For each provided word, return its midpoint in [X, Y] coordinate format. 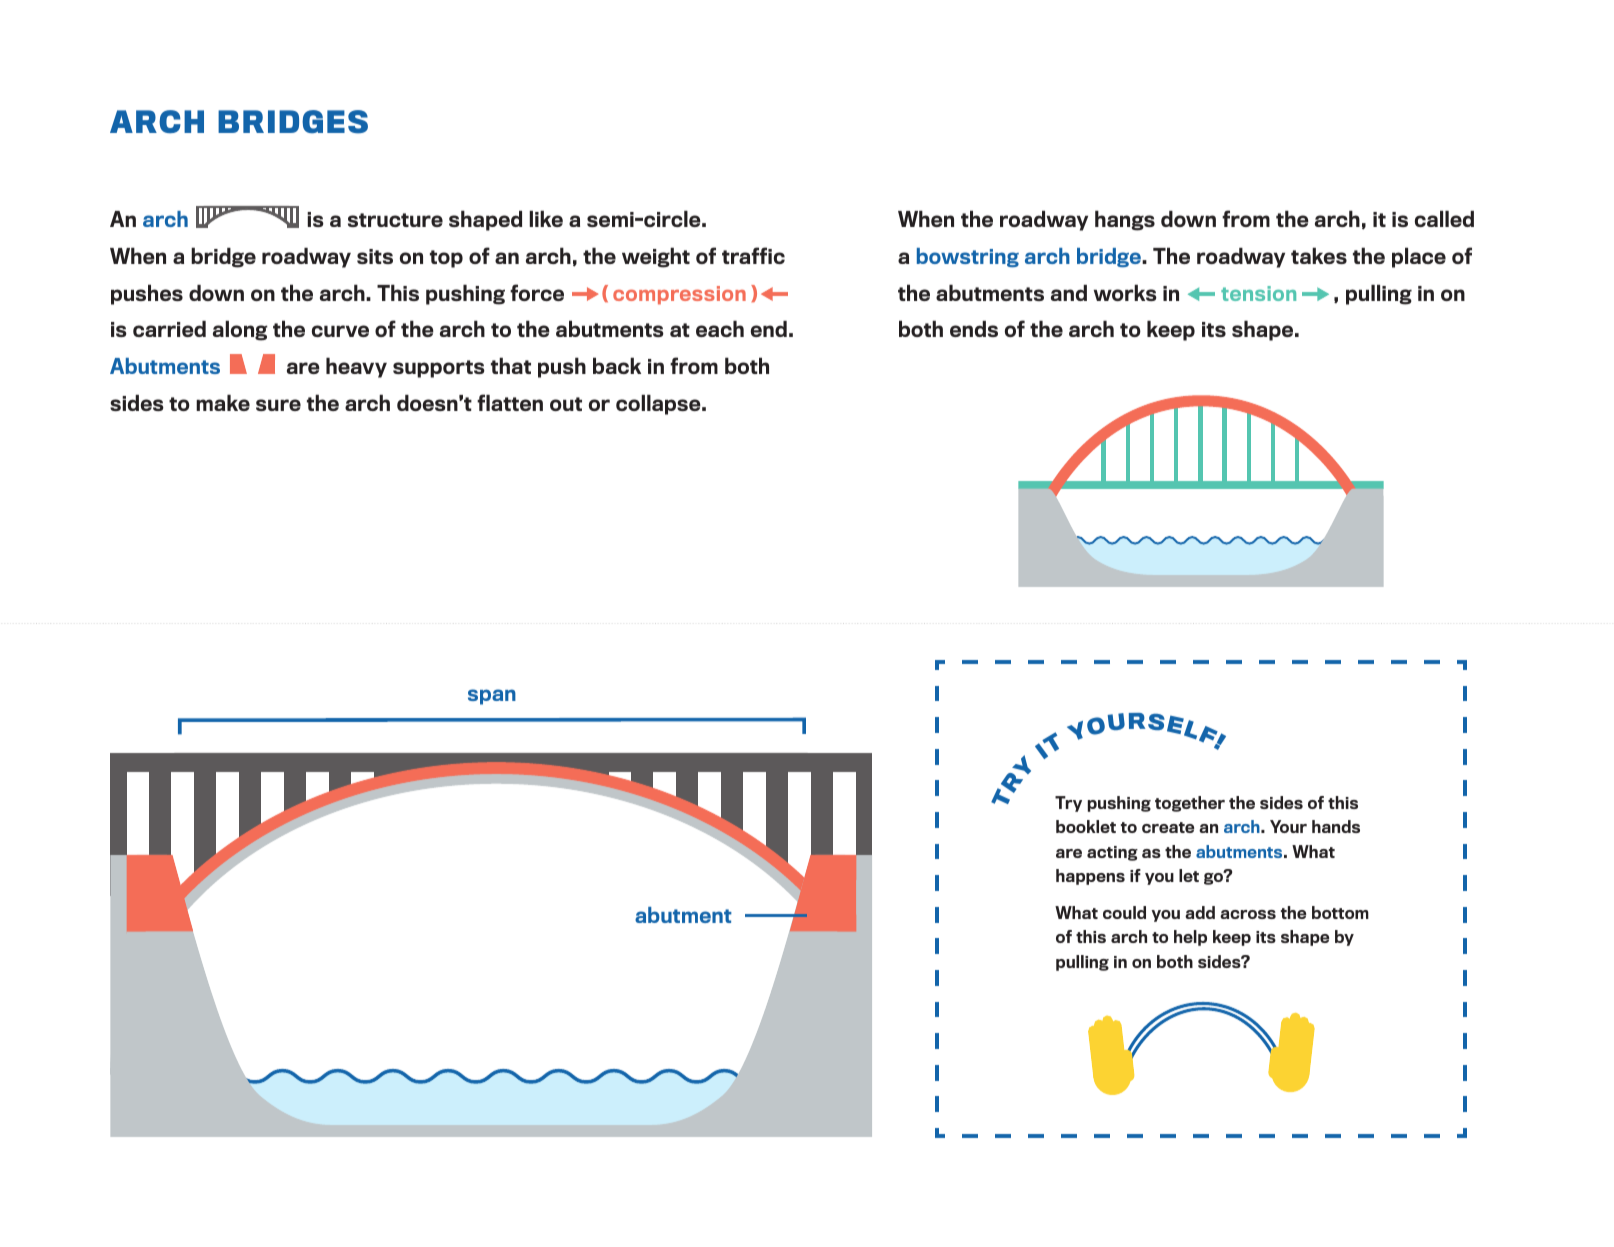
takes [1319, 255]
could [1124, 912]
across [1248, 914]
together [1190, 804]
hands [1336, 826]
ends [974, 329]
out [566, 404]
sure [278, 405]
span [492, 697]
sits [375, 256]
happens [1090, 877]
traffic [753, 255]
